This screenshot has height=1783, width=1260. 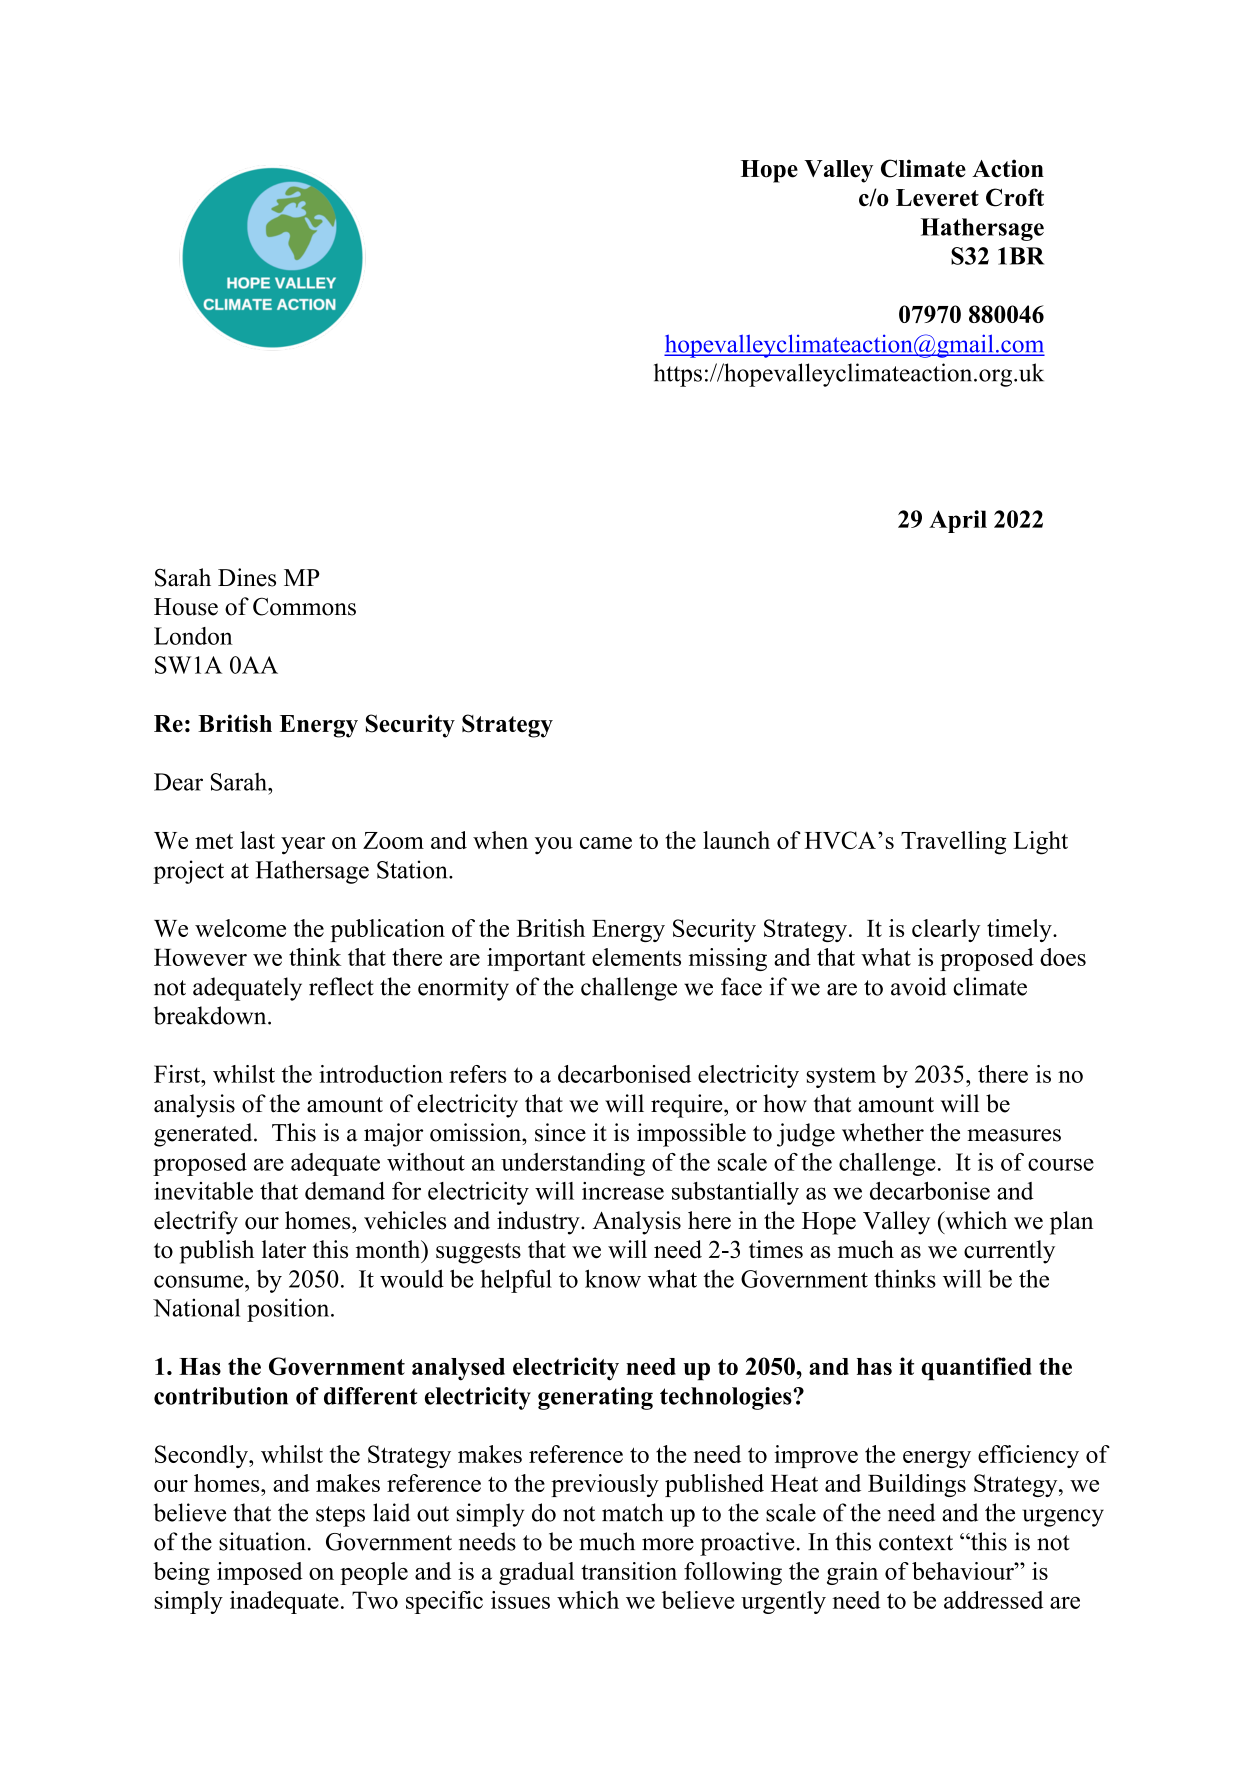 What do you see at coordinates (304, 606) in the screenshot?
I see `Commons` at bounding box center [304, 606].
